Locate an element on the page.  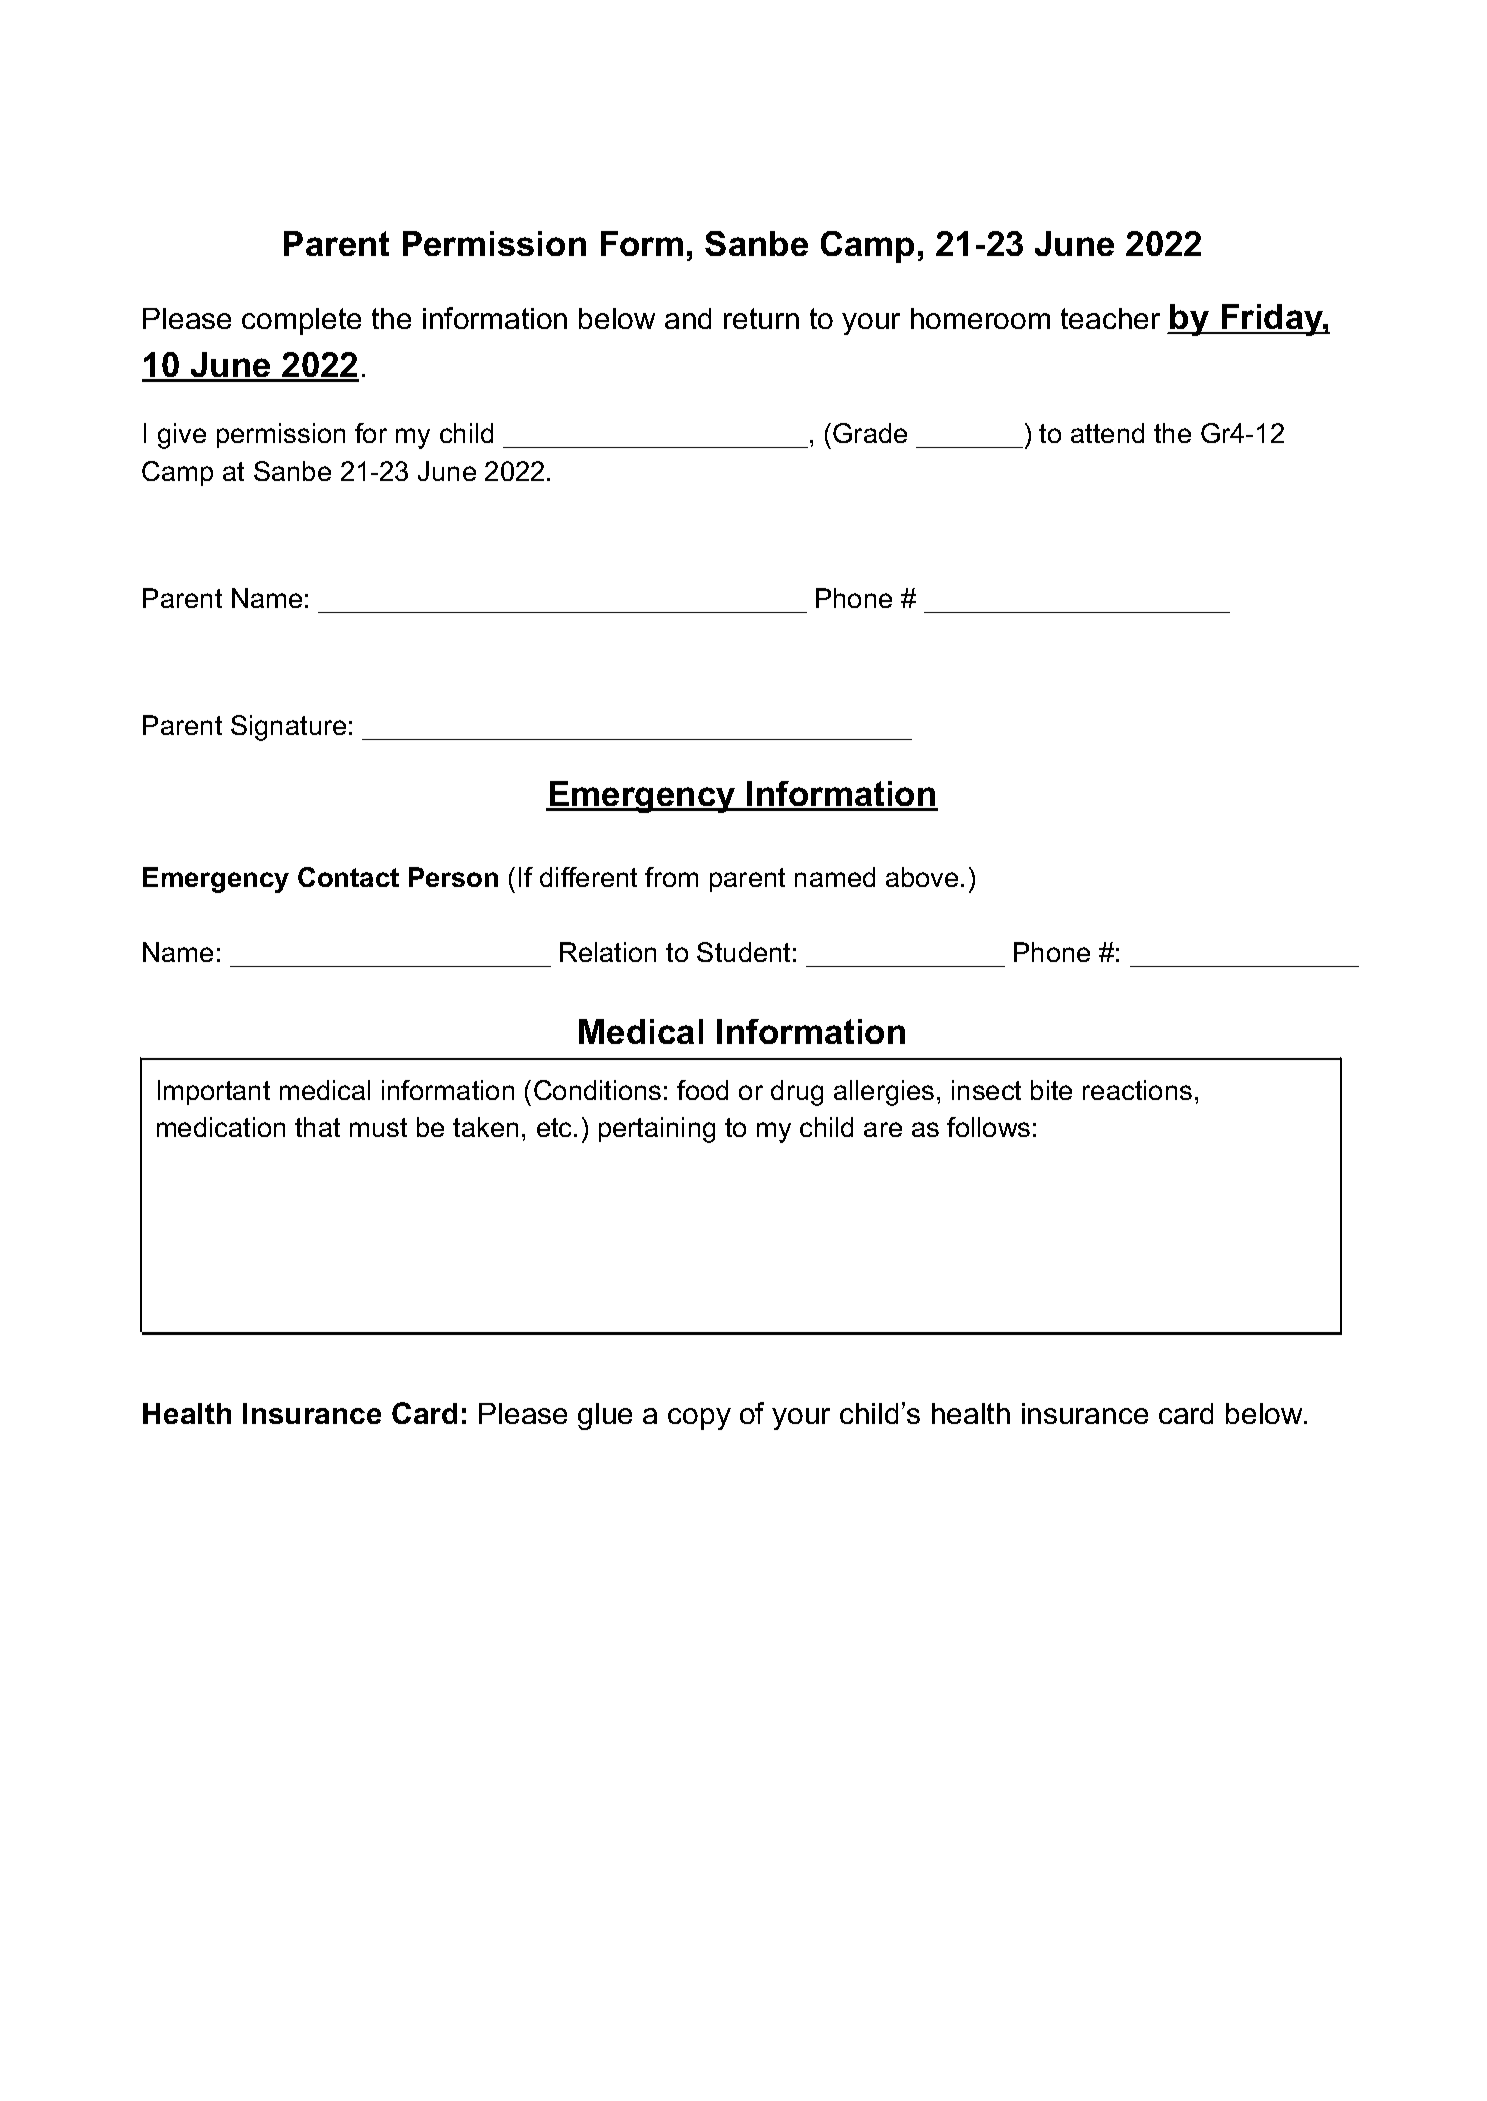
above is located at coordinates (922, 877).
